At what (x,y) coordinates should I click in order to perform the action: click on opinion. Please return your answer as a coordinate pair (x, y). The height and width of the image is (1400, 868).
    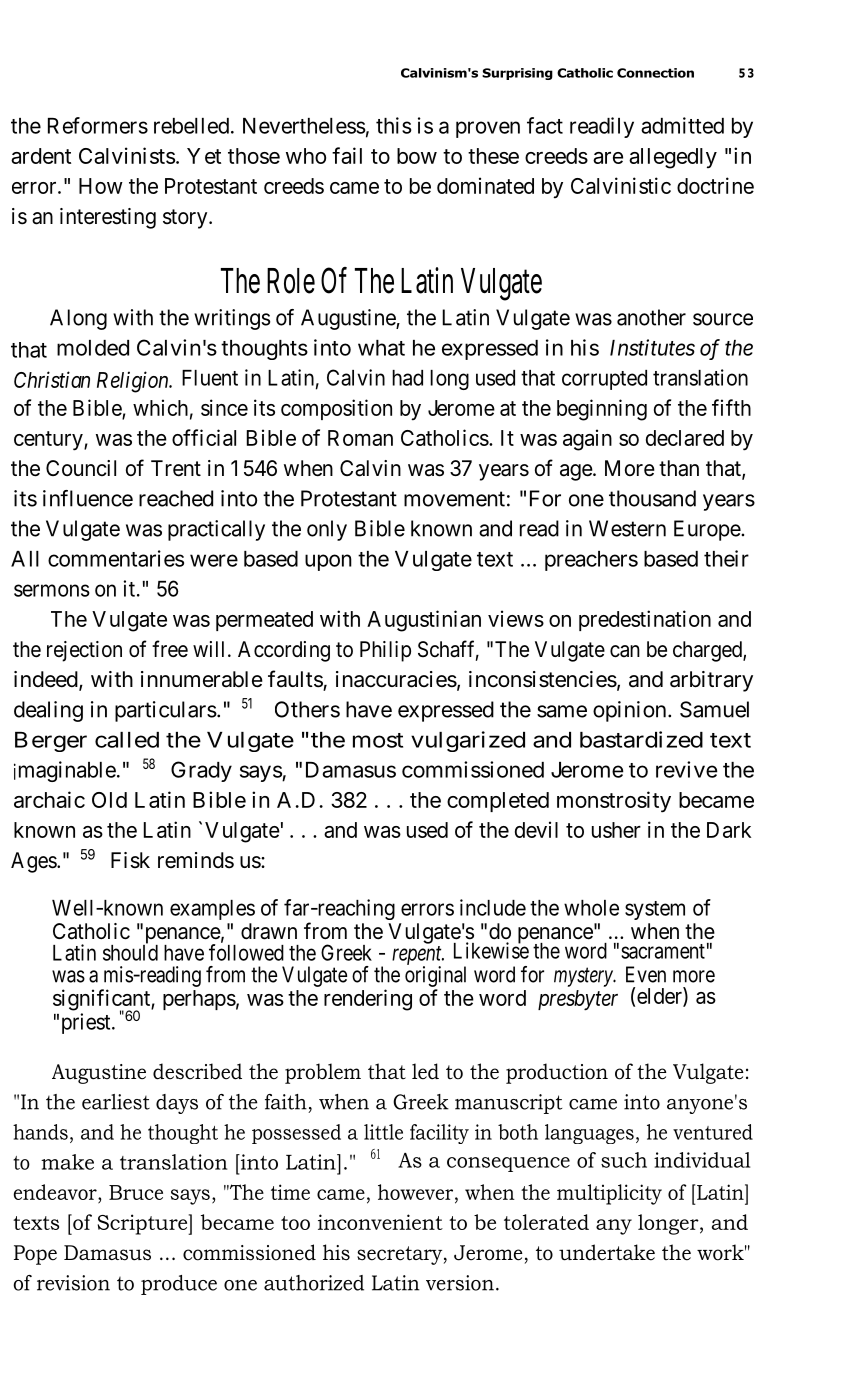
    Looking at the image, I should click on (631, 711).
